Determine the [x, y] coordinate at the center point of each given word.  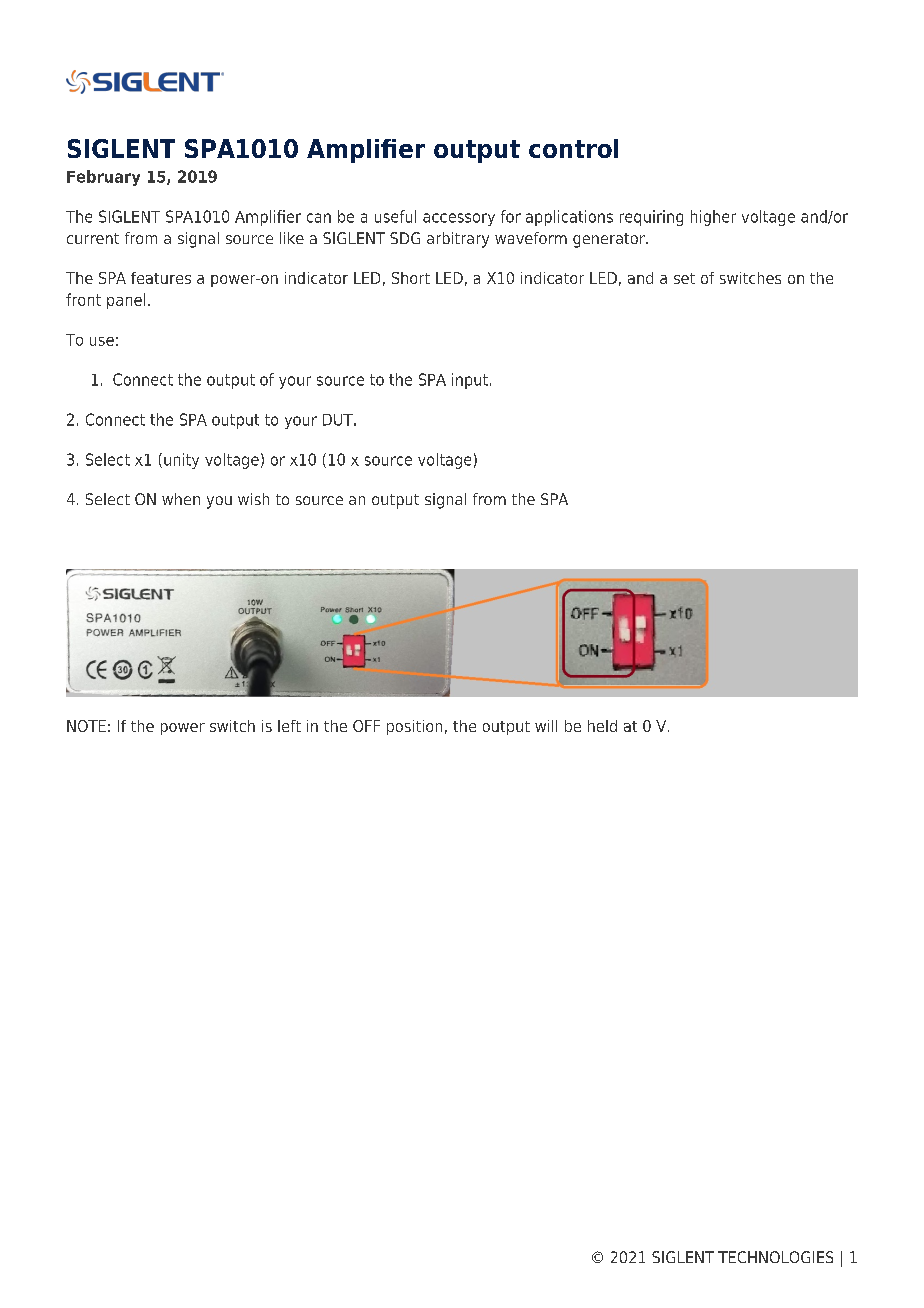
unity [181, 461]
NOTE [86, 726]
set [684, 278]
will [546, 726]
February [103, 178]
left [289, 726]
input [470, 381]
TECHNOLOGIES [775, 1257]
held [602, 726]
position [414, 727]
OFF [366, 726]
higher [713, 218]
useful [395, 216]
